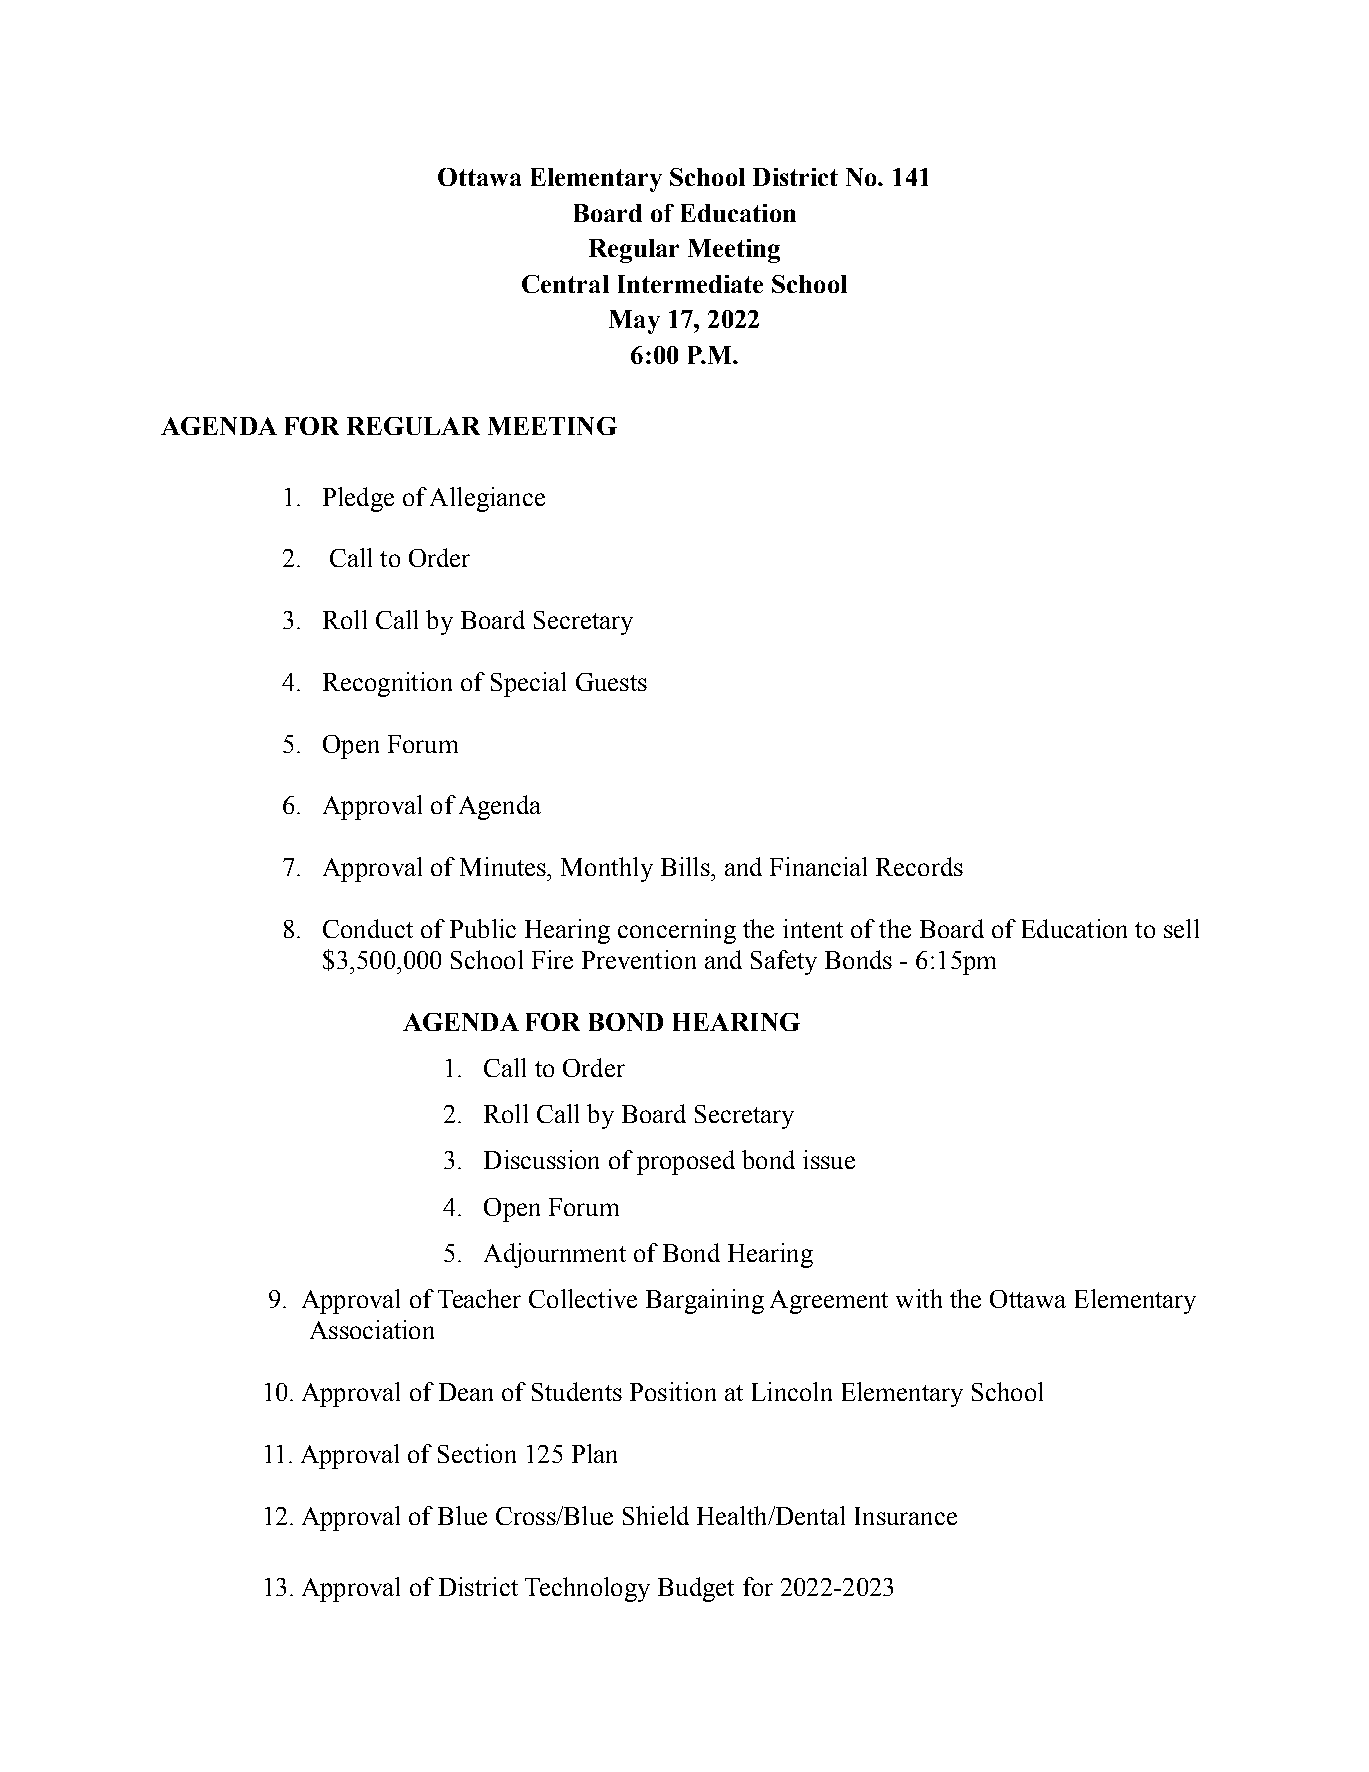  Describe the element at coordinates (1181, 928) in the screenshot. I see `sell` at that location.
